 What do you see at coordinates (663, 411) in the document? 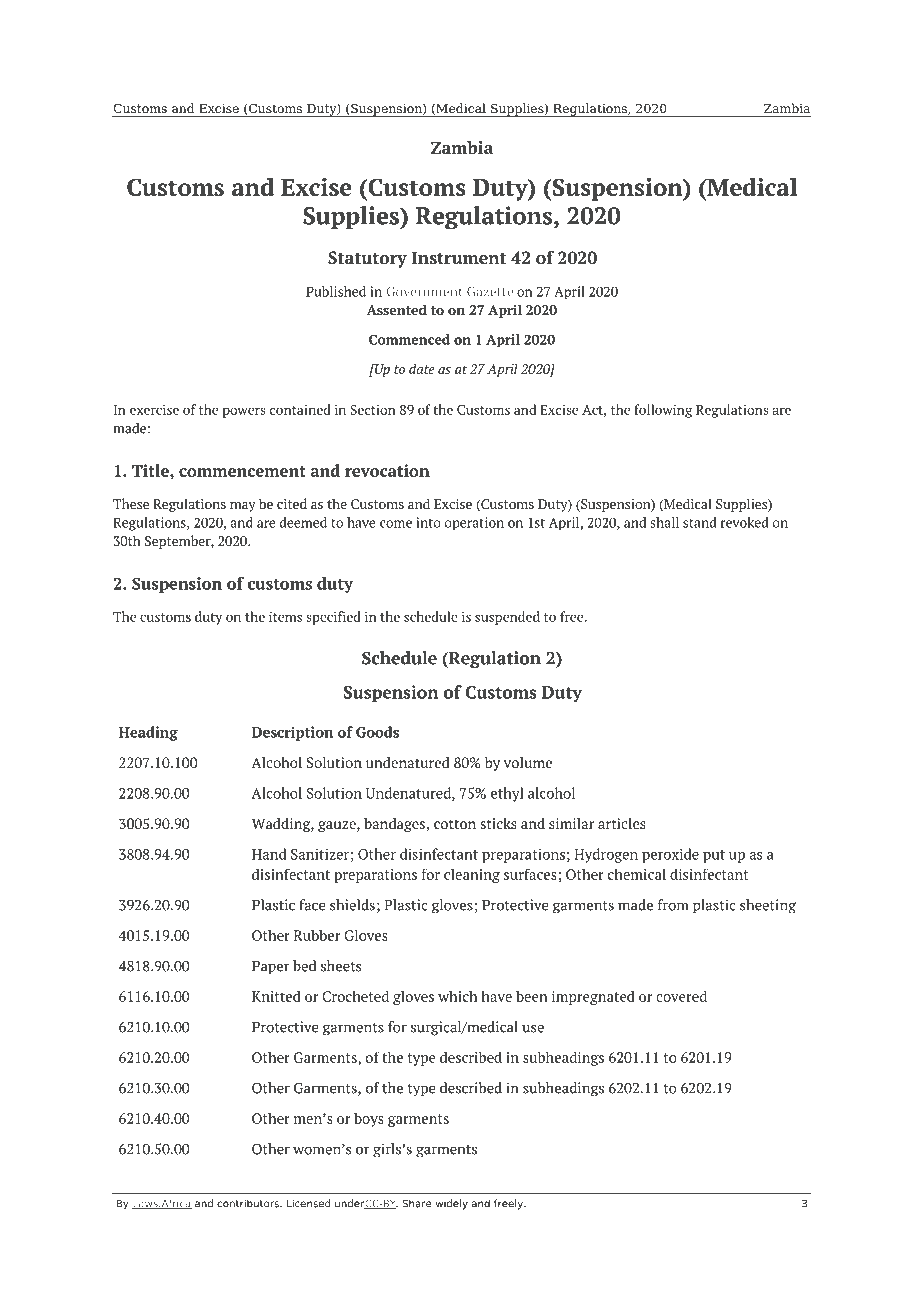
I see `following` at bounding box center [663, 411].
